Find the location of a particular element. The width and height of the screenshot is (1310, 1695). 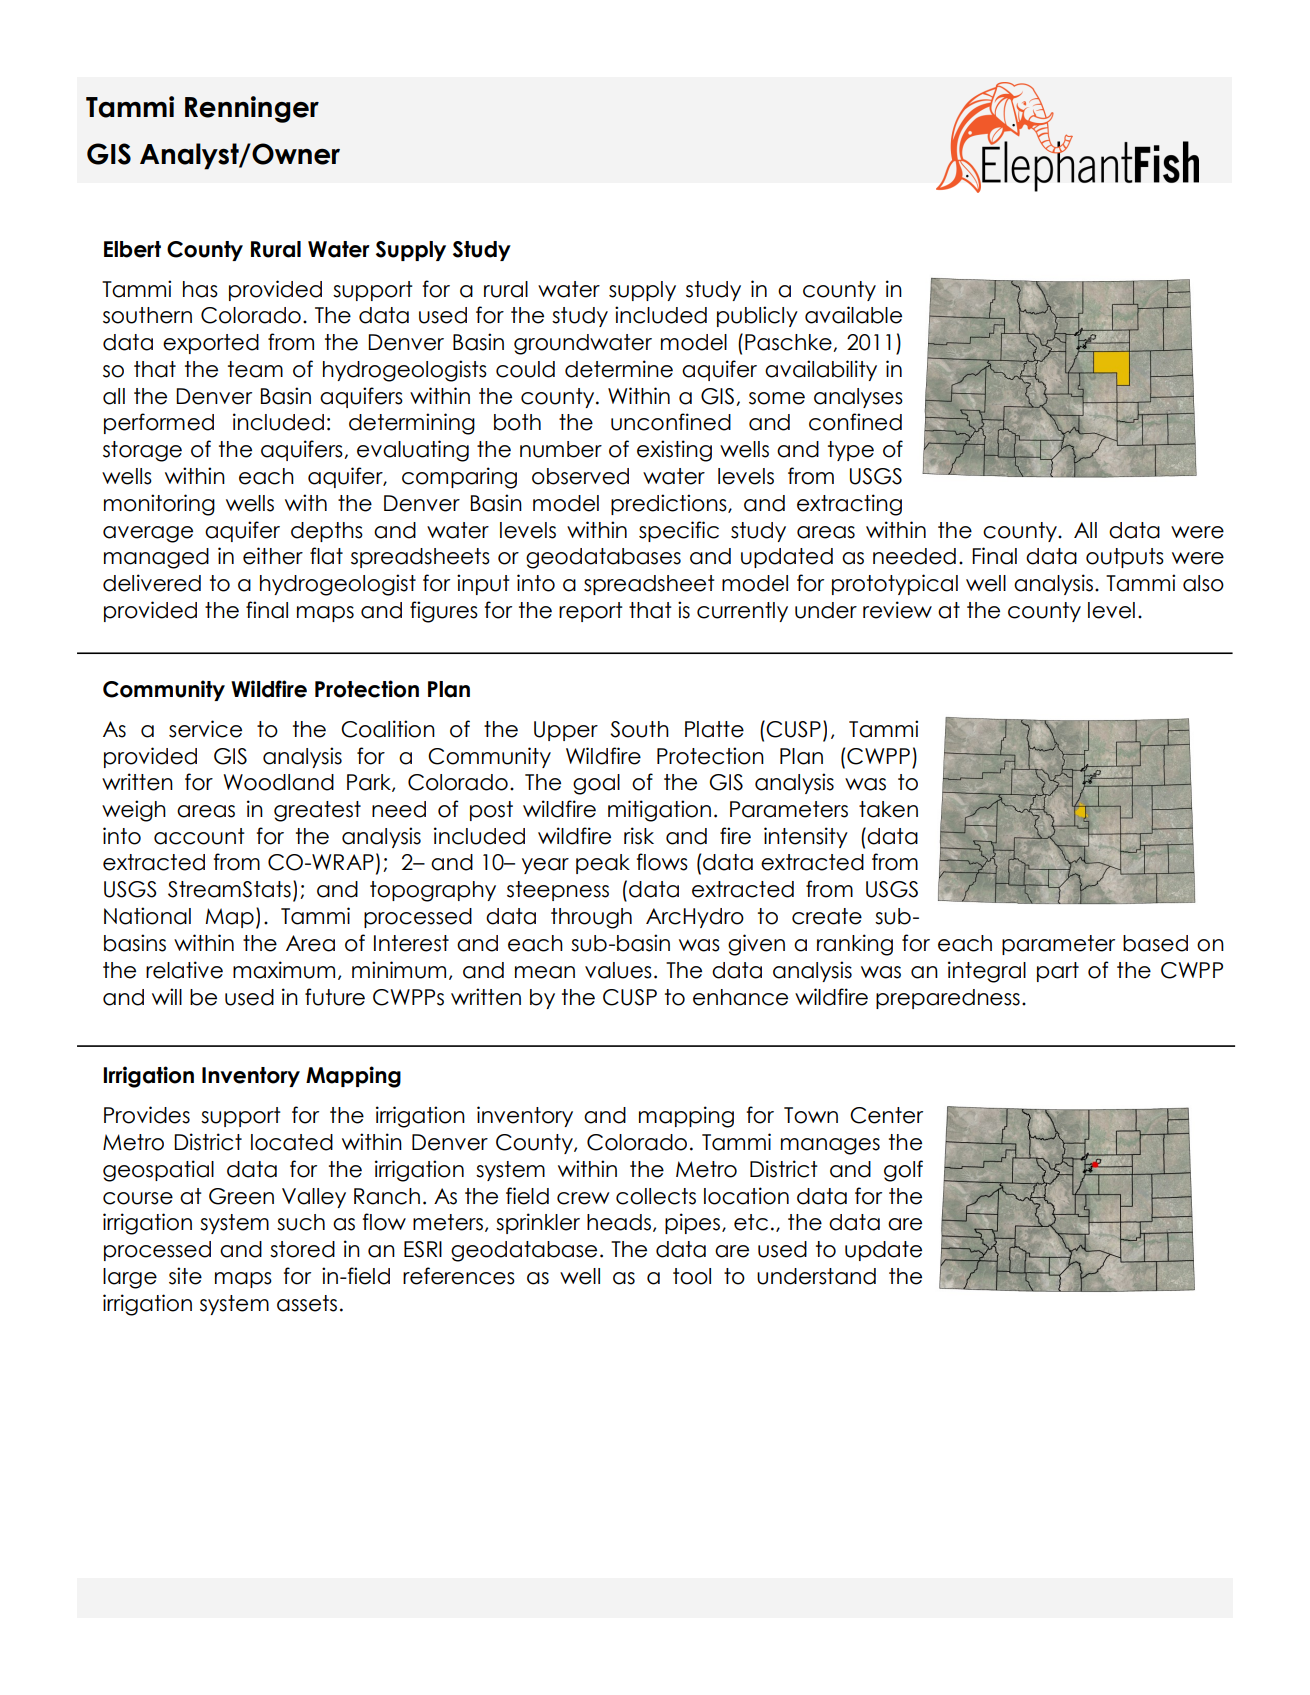

outputs is located at coordinates (1125, 558).
